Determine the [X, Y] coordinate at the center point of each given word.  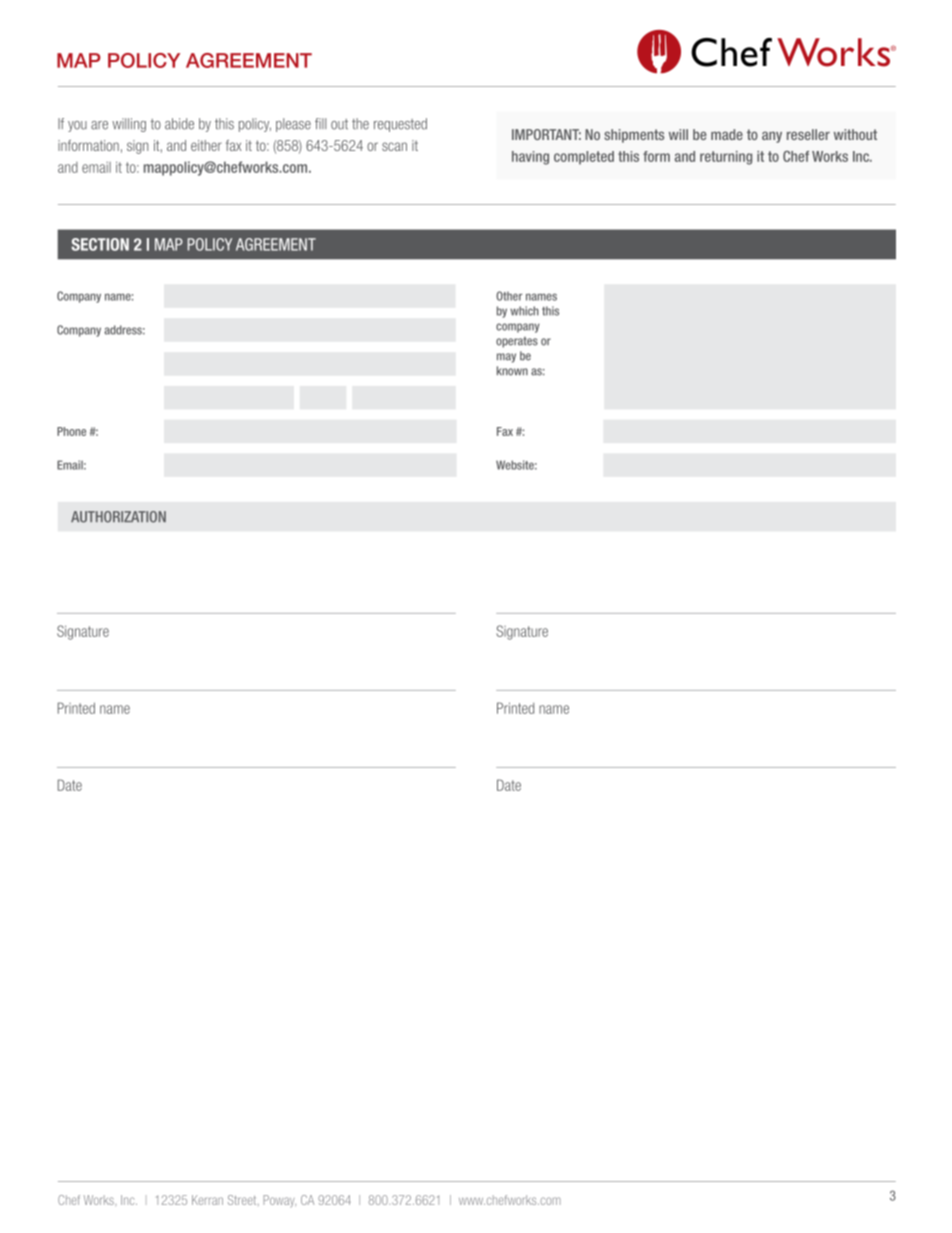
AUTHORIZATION [118, 517]
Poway [279, 1201]
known [512, 371]
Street [243, 1200]
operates [517, 342]
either [206, 145]
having [530, 158]
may [506, 358]
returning [726, 158]
